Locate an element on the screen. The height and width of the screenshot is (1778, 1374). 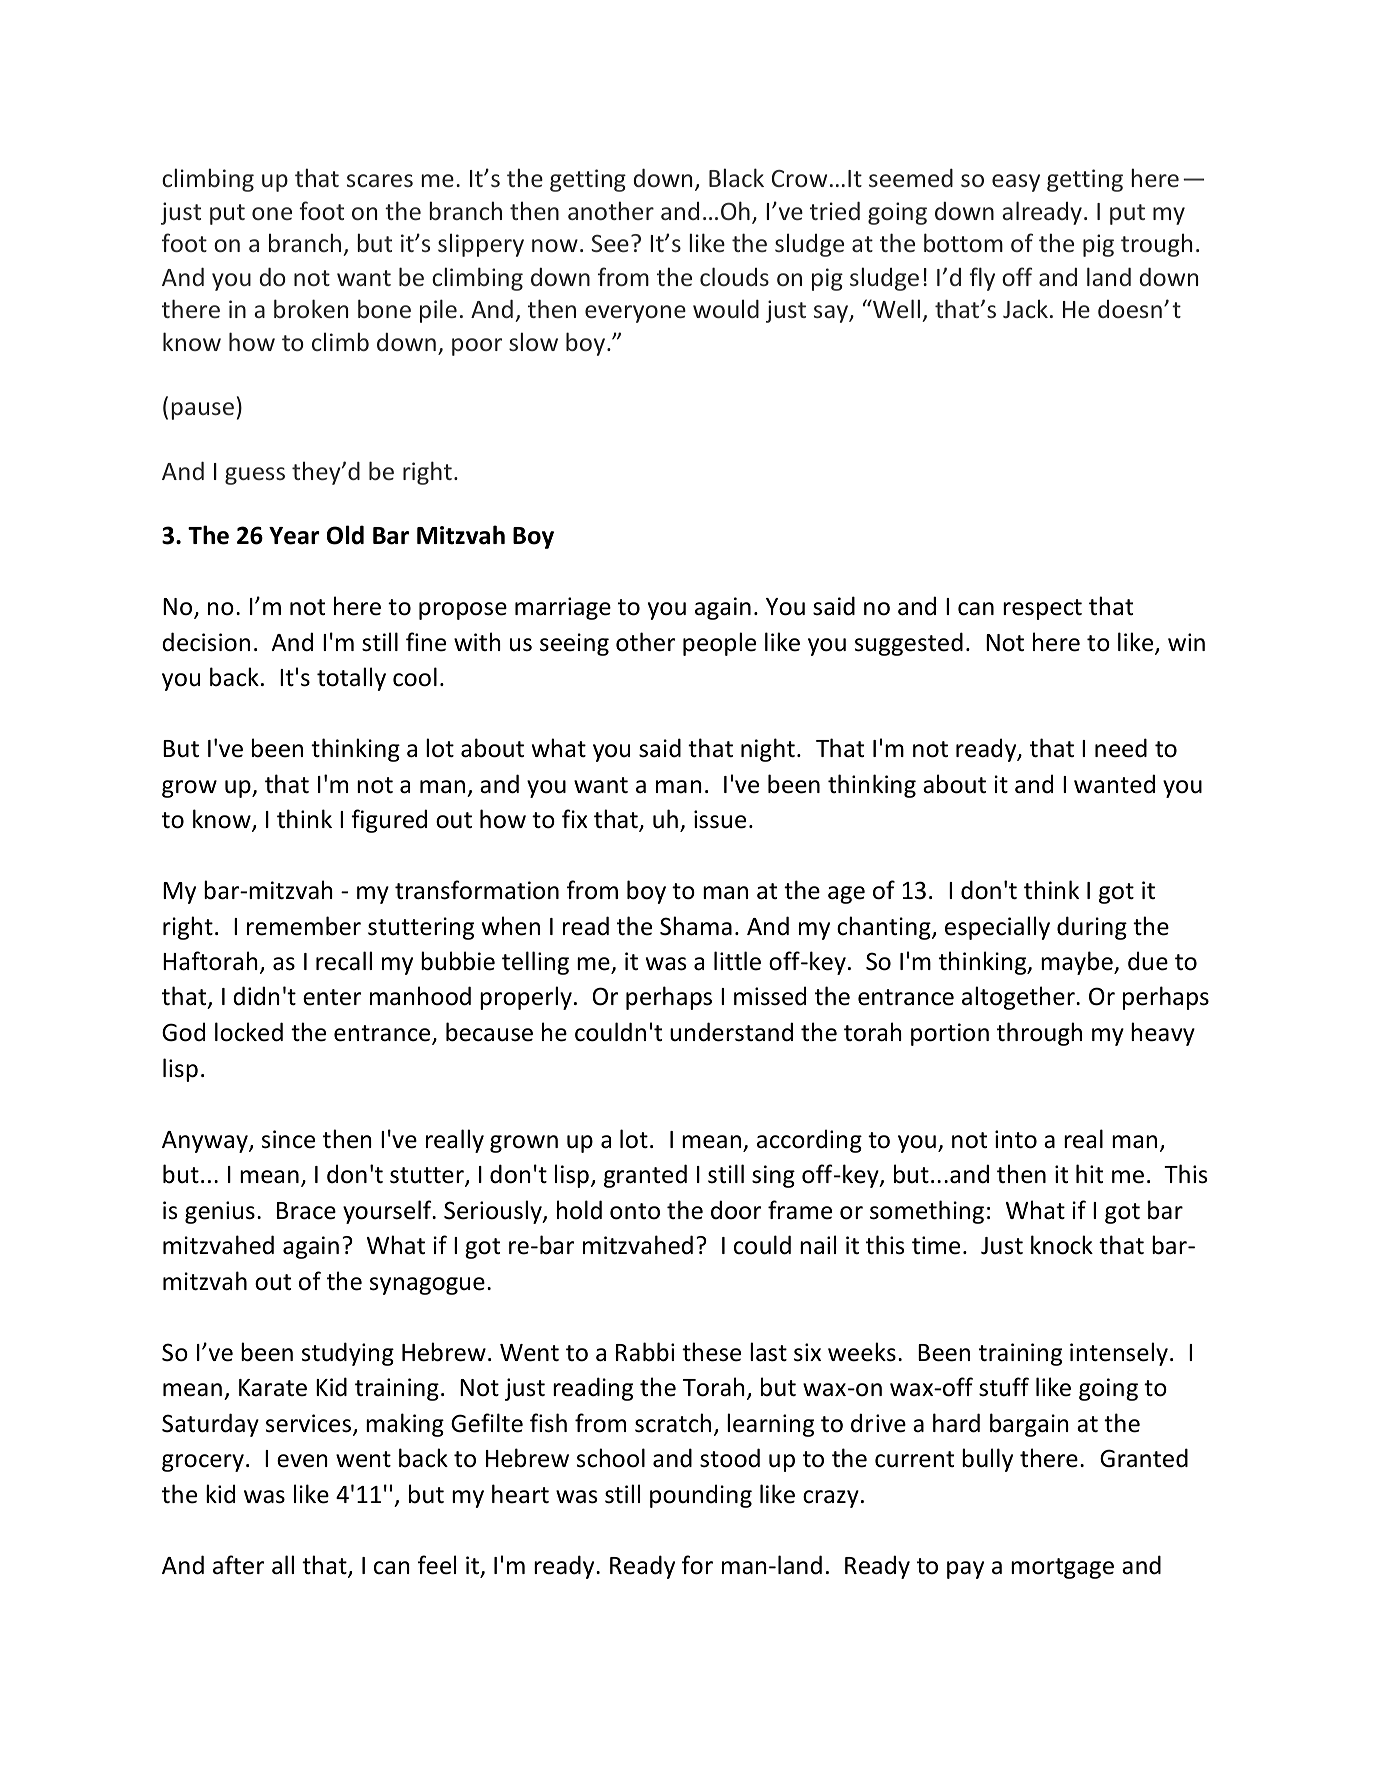
altogether is located at coordinates (1019, 998).
